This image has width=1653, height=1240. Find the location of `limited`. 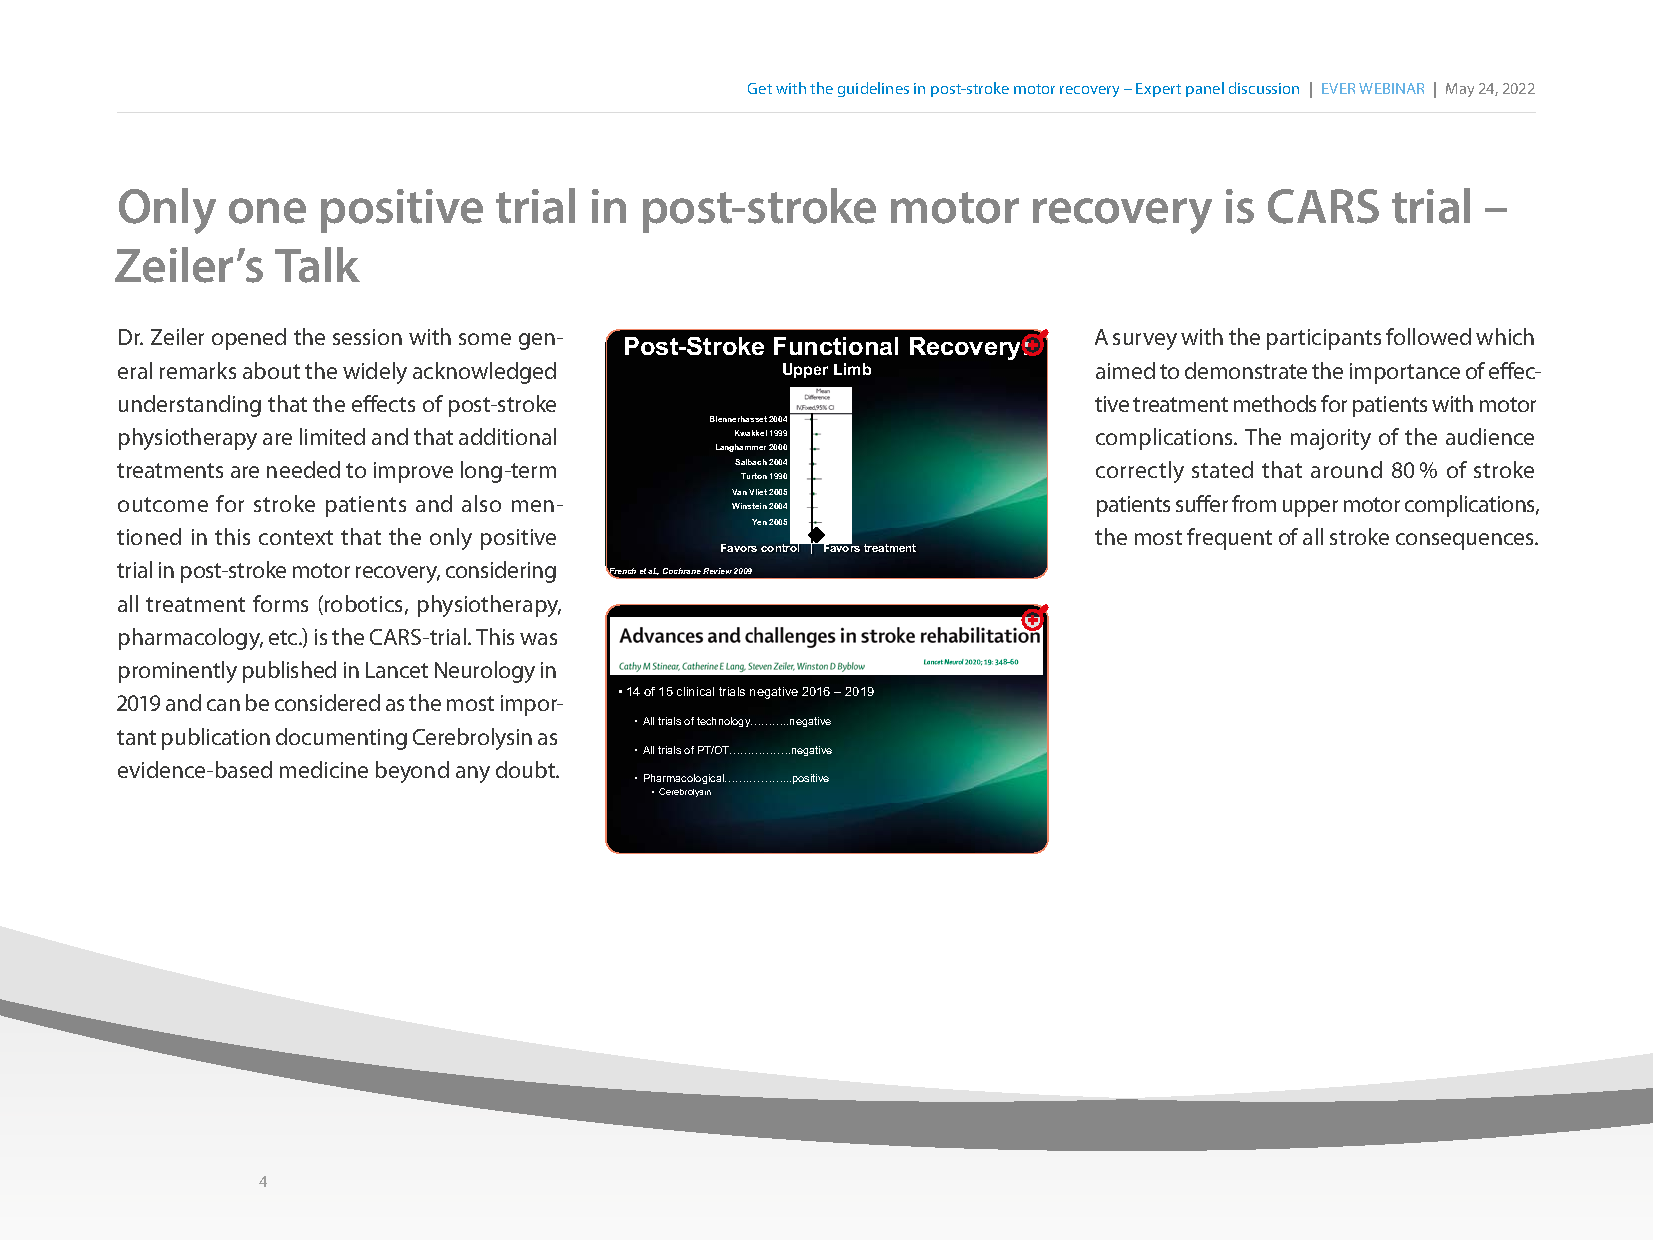

limited is located at coordinates (332, 436).
